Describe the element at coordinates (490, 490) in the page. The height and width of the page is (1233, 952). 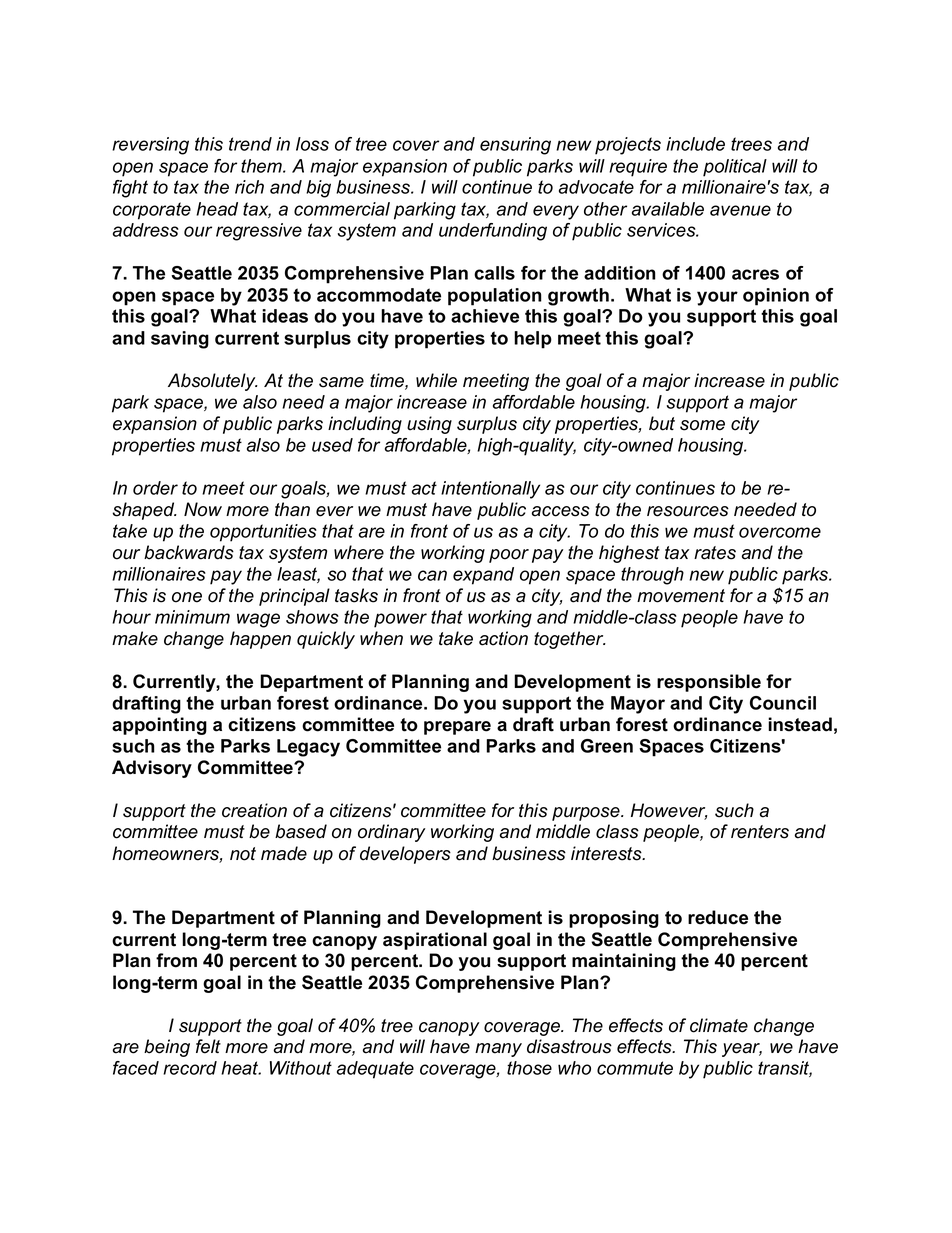
I see `intentionally` at that location.
